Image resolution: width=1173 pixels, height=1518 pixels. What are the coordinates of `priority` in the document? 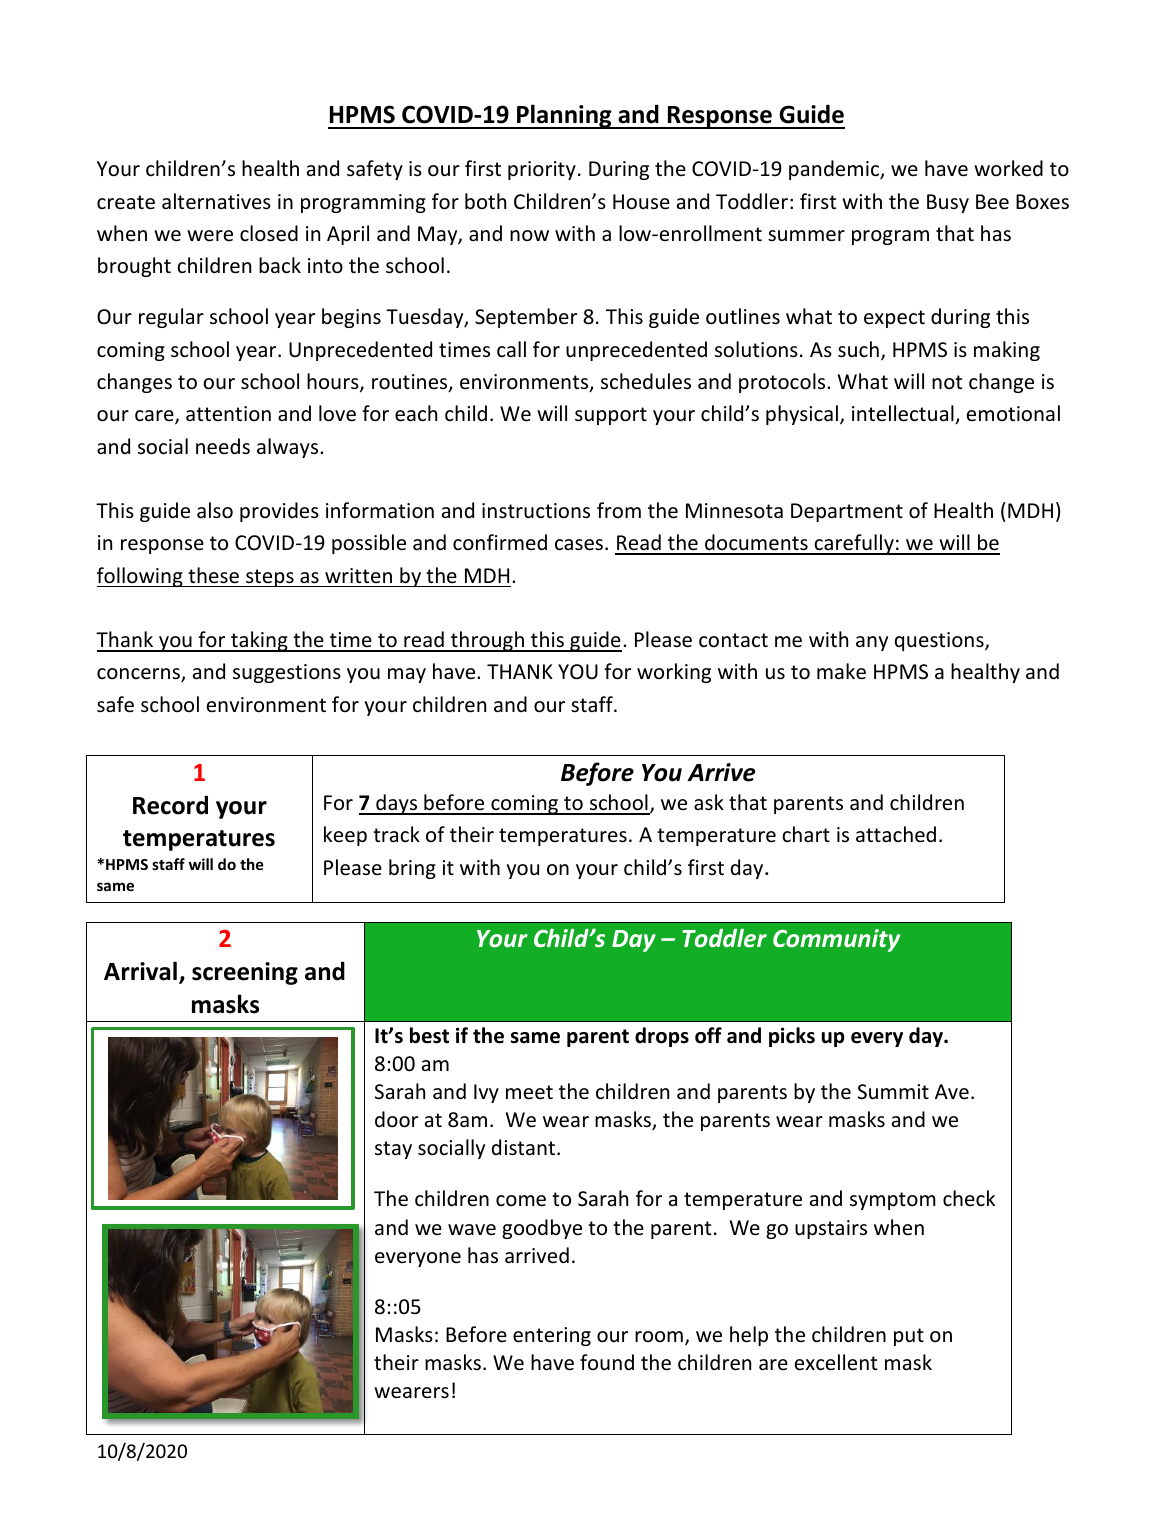 It's located at (542, 170).
